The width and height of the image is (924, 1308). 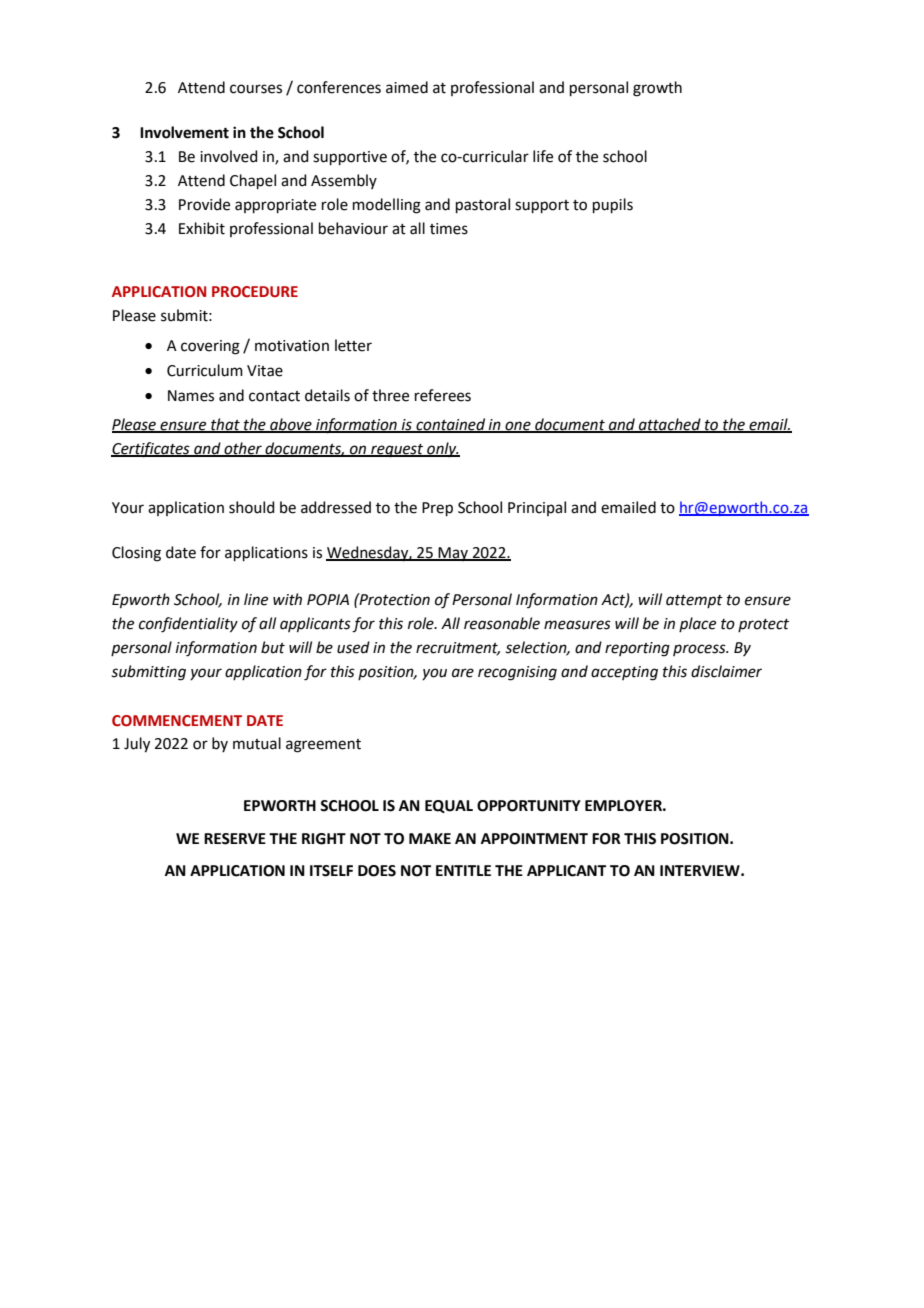 What do you see at coordinates (657, 89) in the image?
I see `growth` at bounding box center [657, 89].
